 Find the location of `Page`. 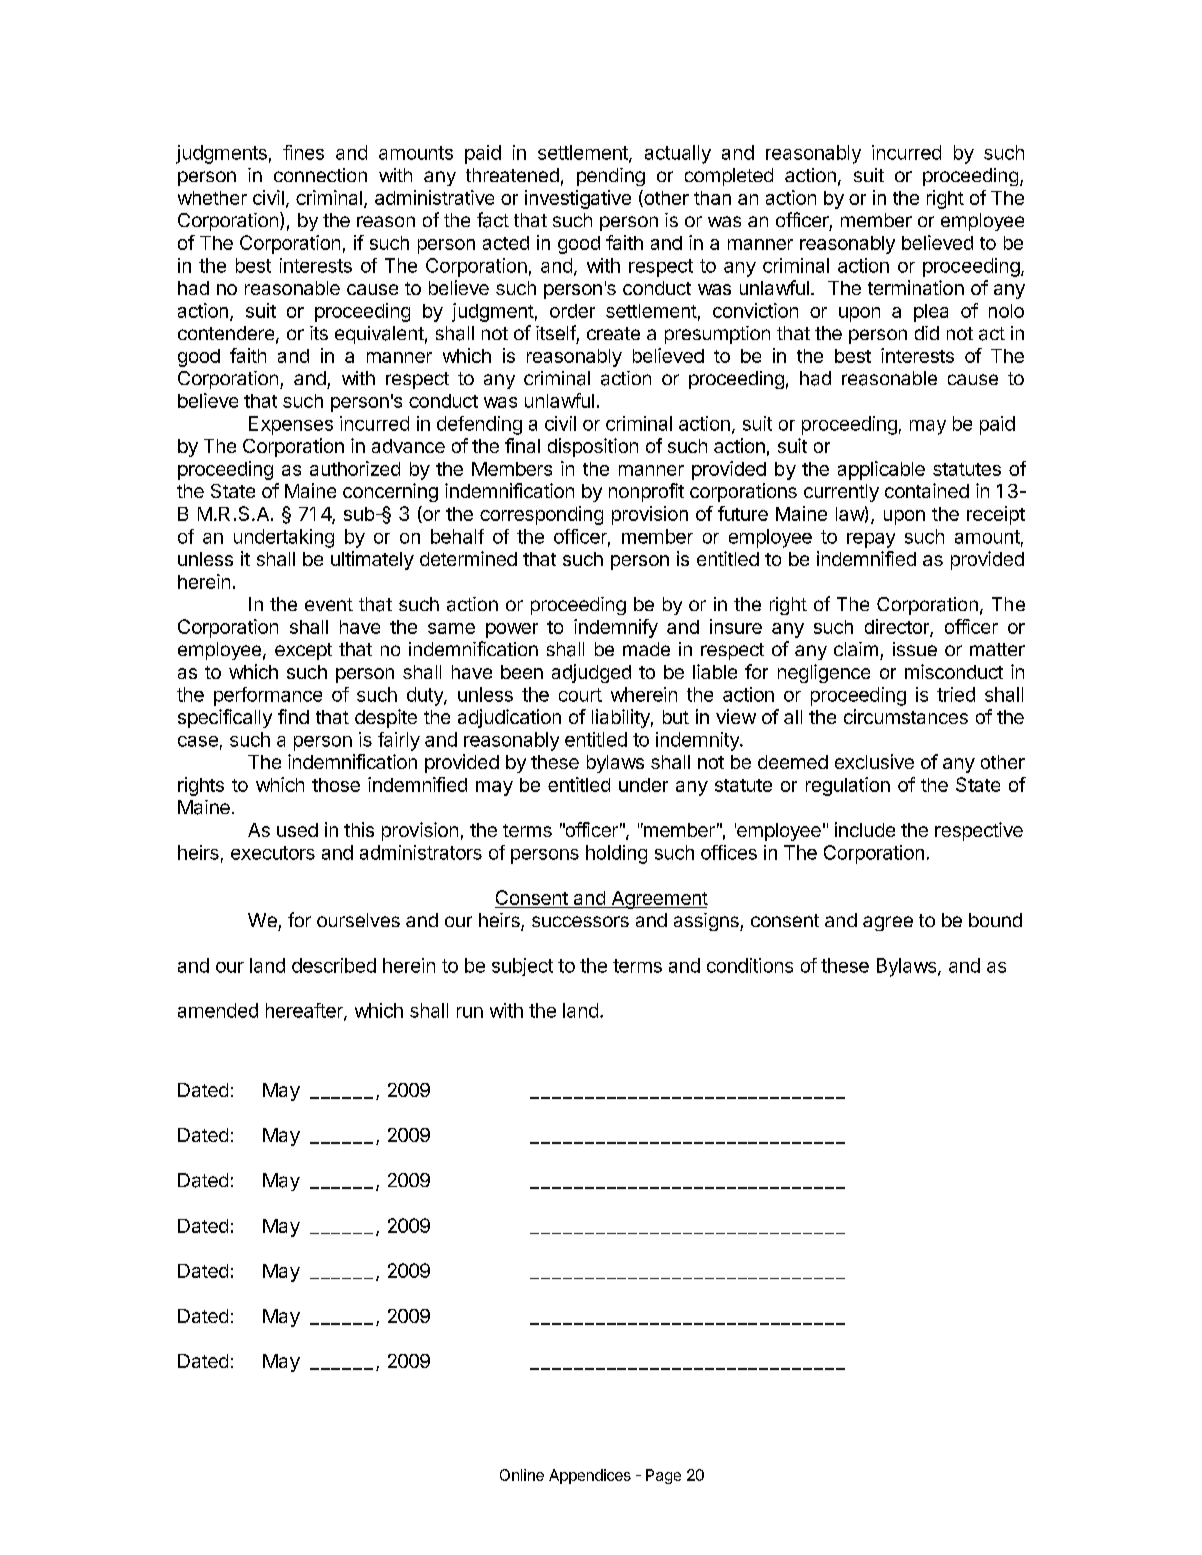

Page is located at coordinates (663, 1476).
